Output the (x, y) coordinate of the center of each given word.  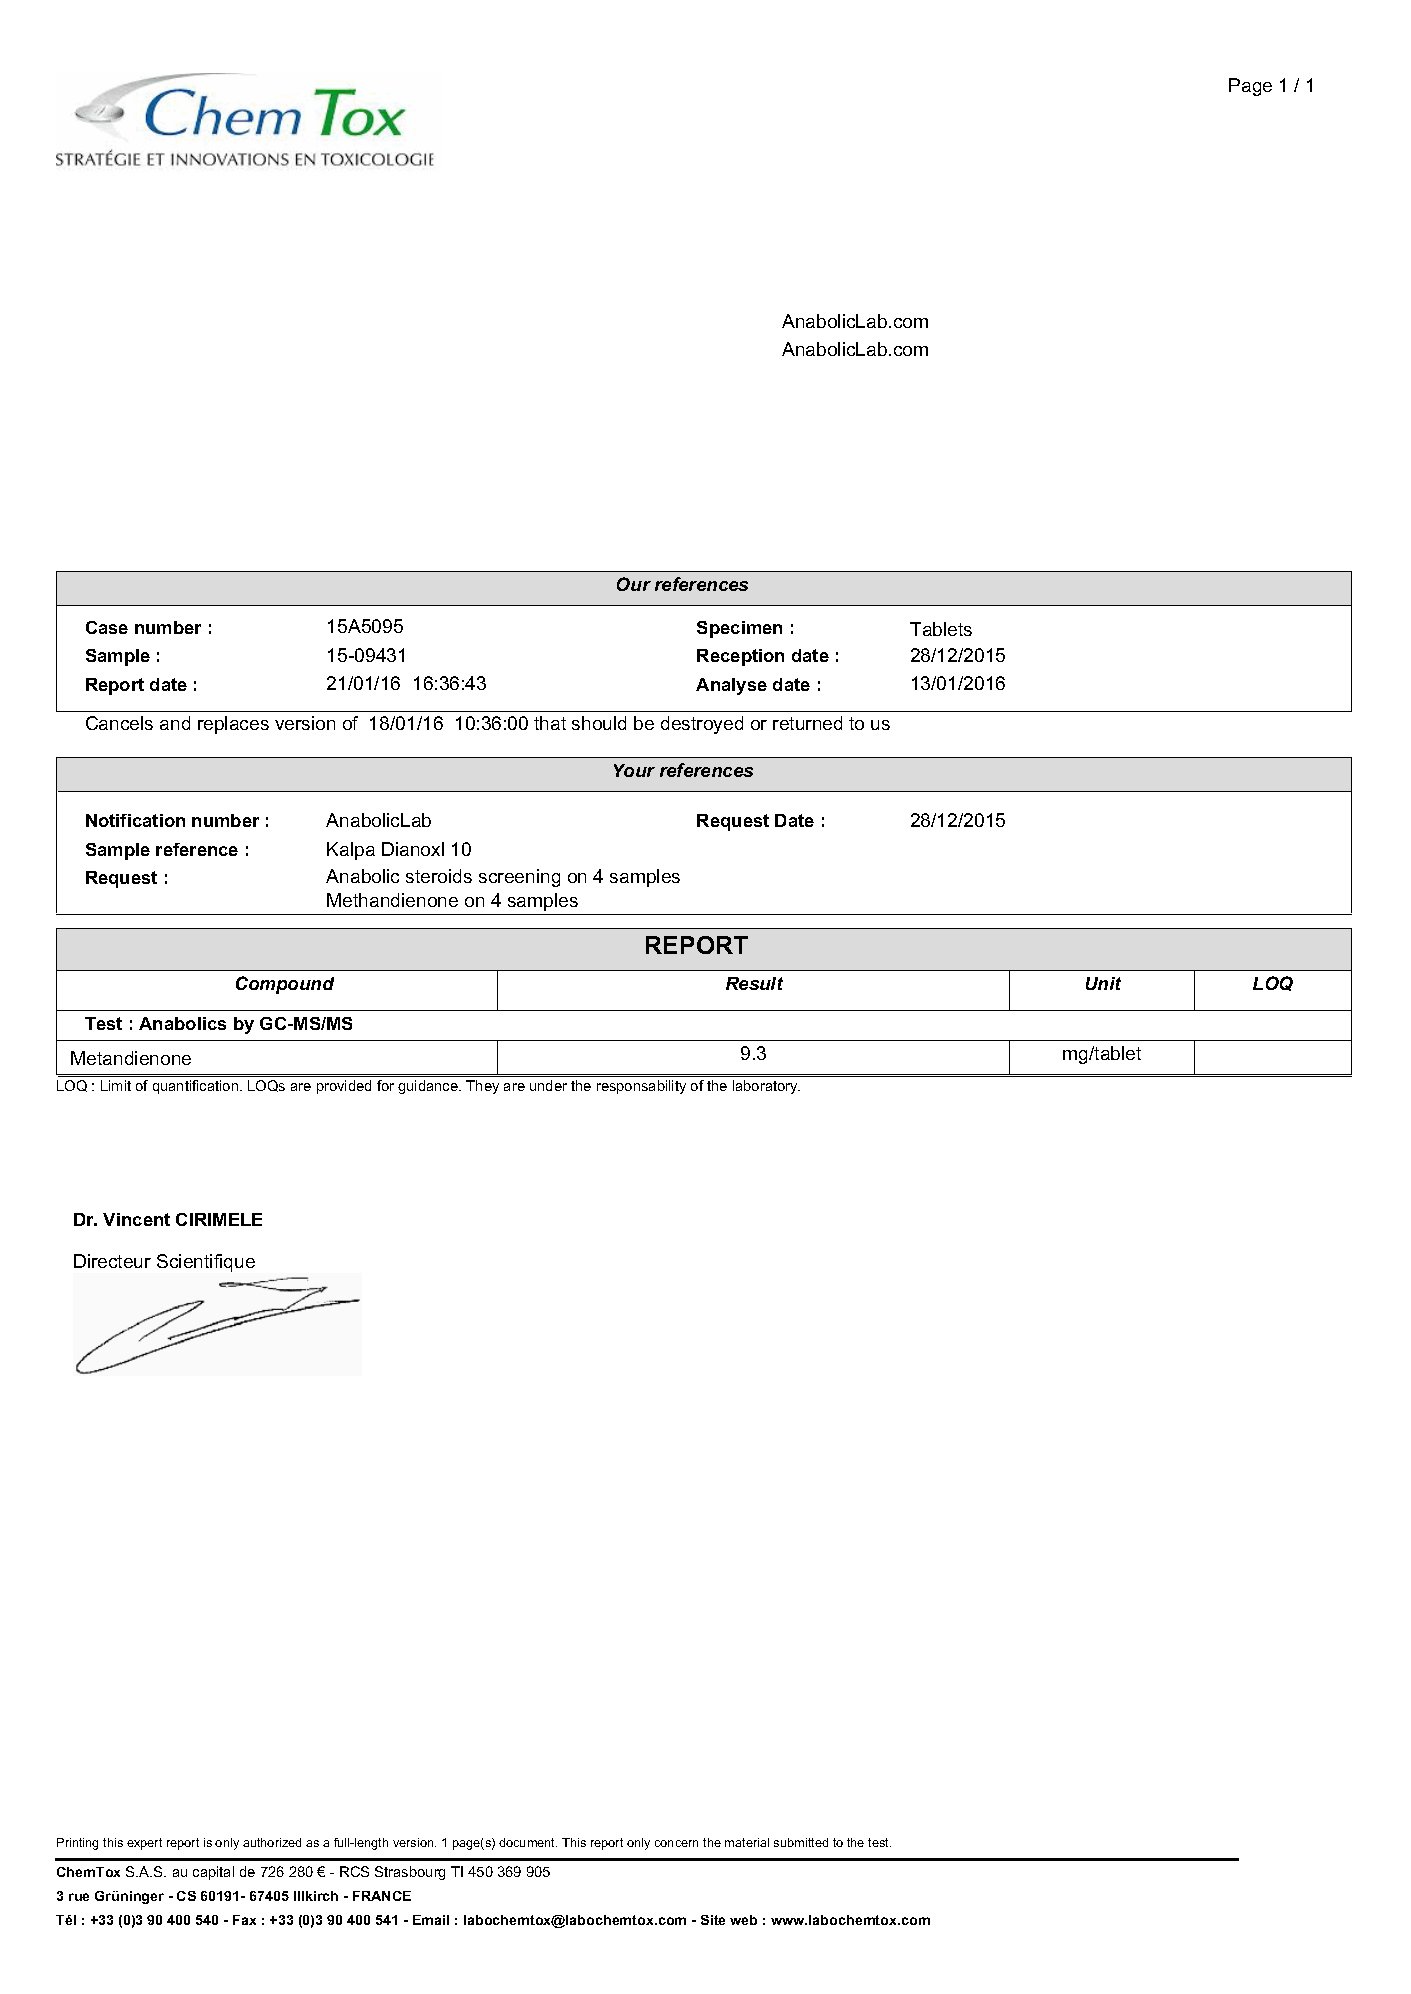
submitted (801, 1842)
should (599, 723)
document (528, 1842)
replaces (233, 725)
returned (807, 723)
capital (213, 1873)
